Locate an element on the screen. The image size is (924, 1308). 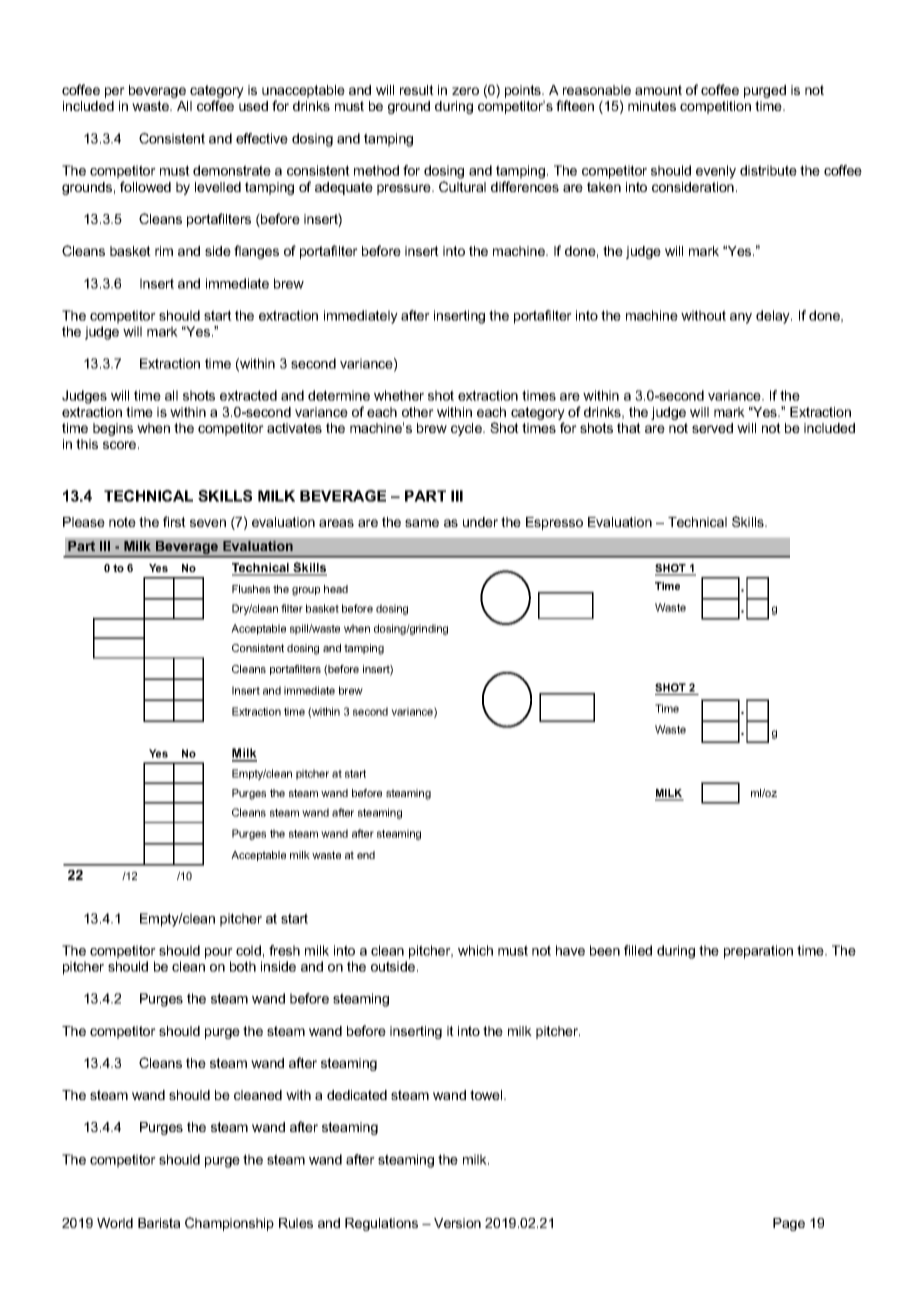
Version is located at coordinates (457, 1223).
